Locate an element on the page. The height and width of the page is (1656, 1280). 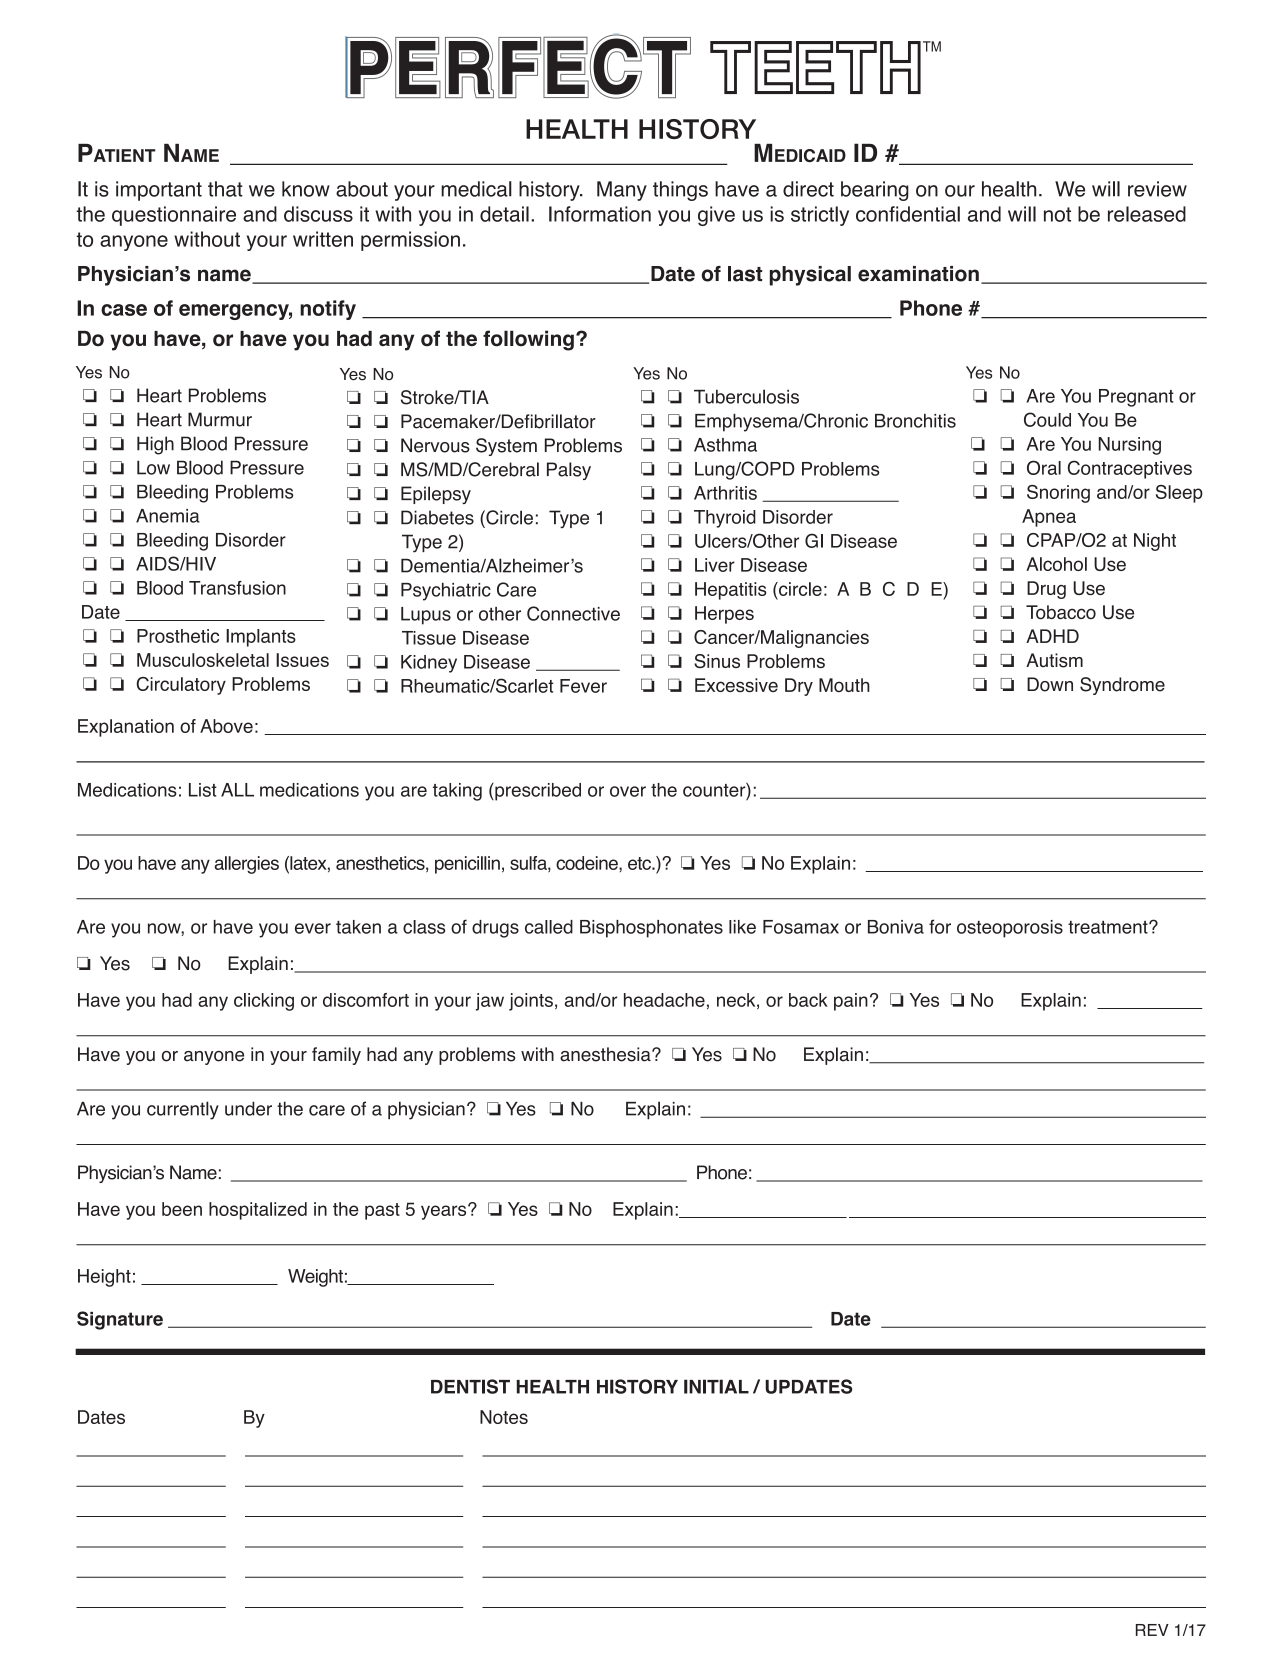
Height is located at coordinates (104, 1278).
